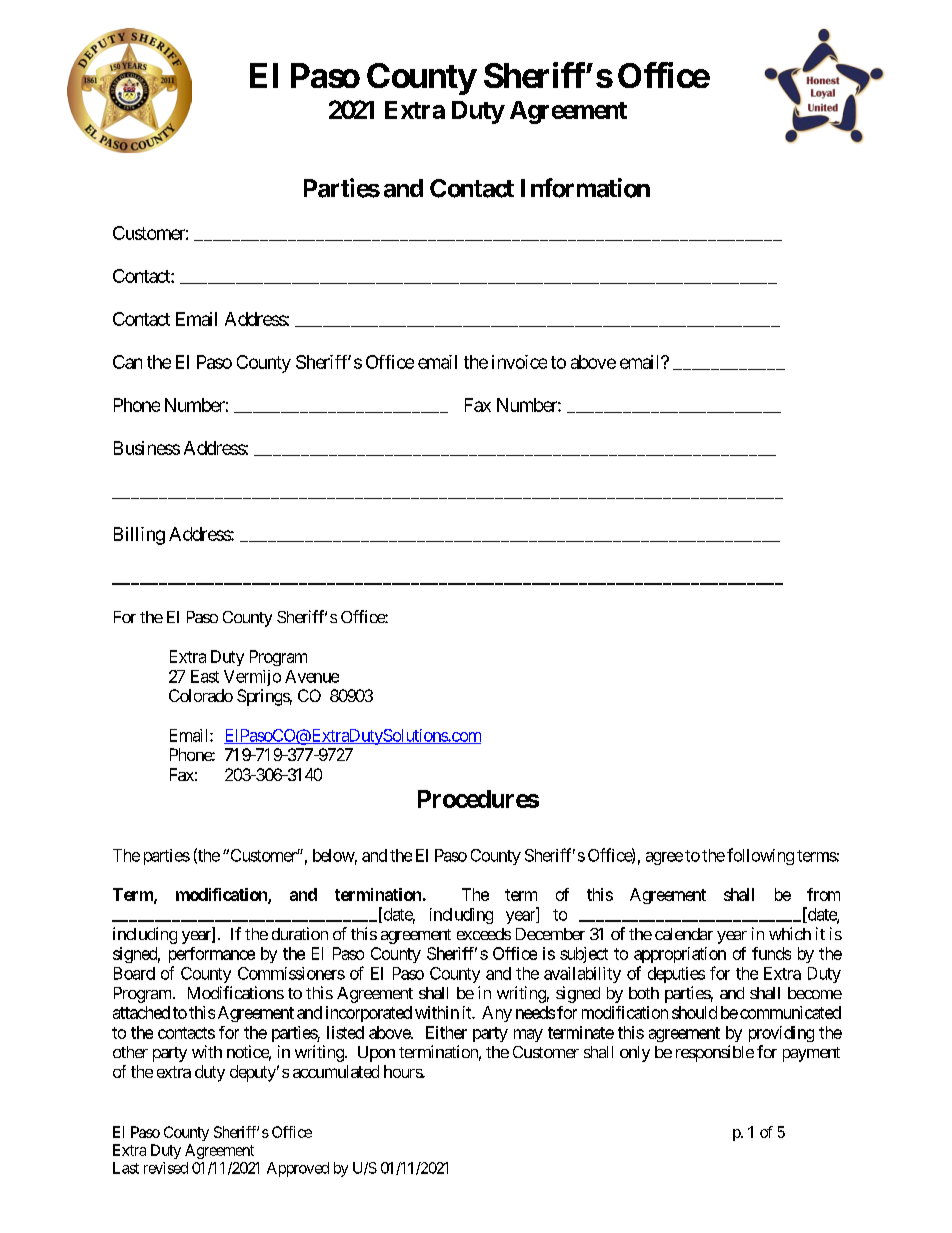  I want to click on following, so click(760, 856).
